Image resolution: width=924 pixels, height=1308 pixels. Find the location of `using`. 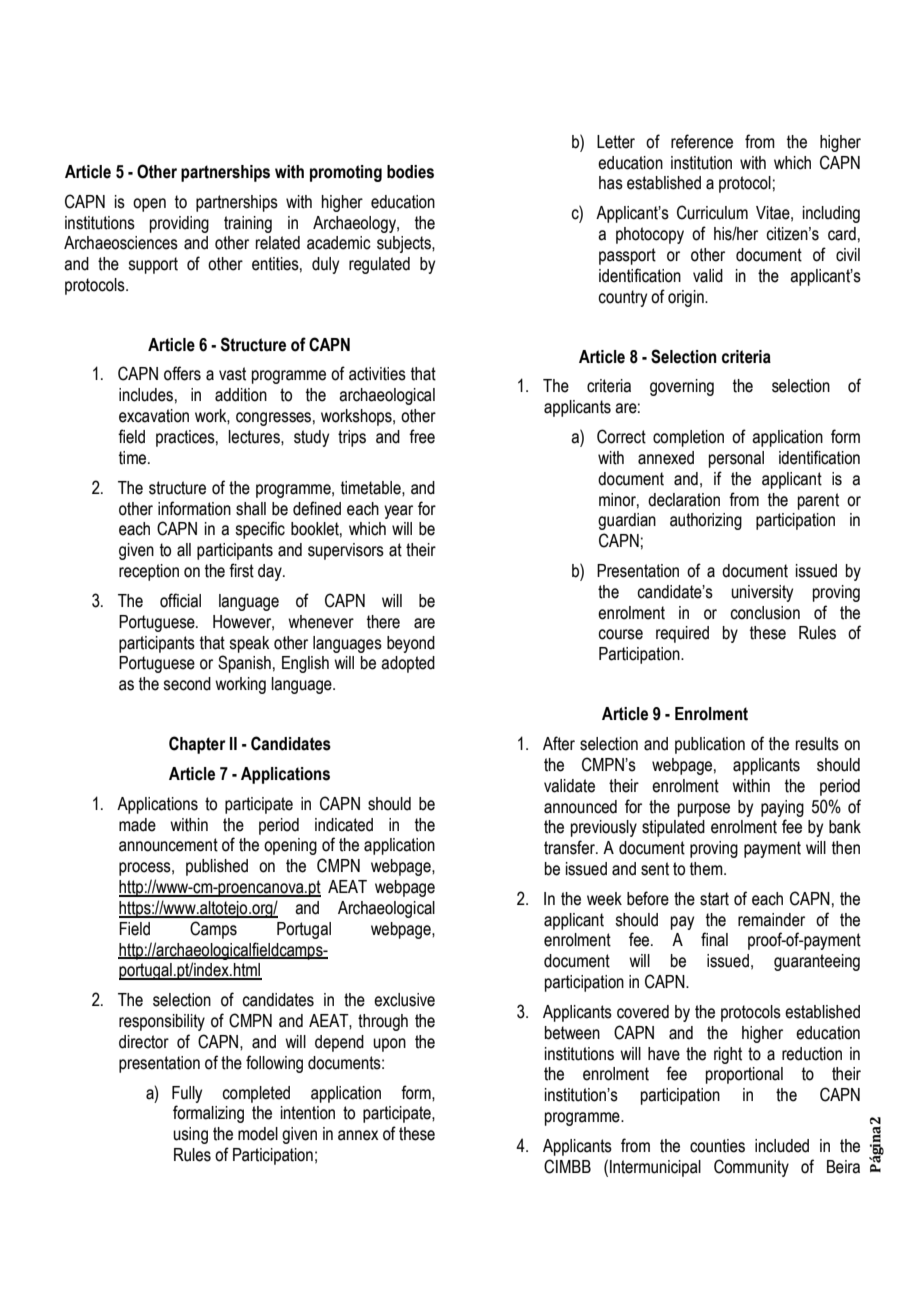

using is located at coordinates (190, 1135).
